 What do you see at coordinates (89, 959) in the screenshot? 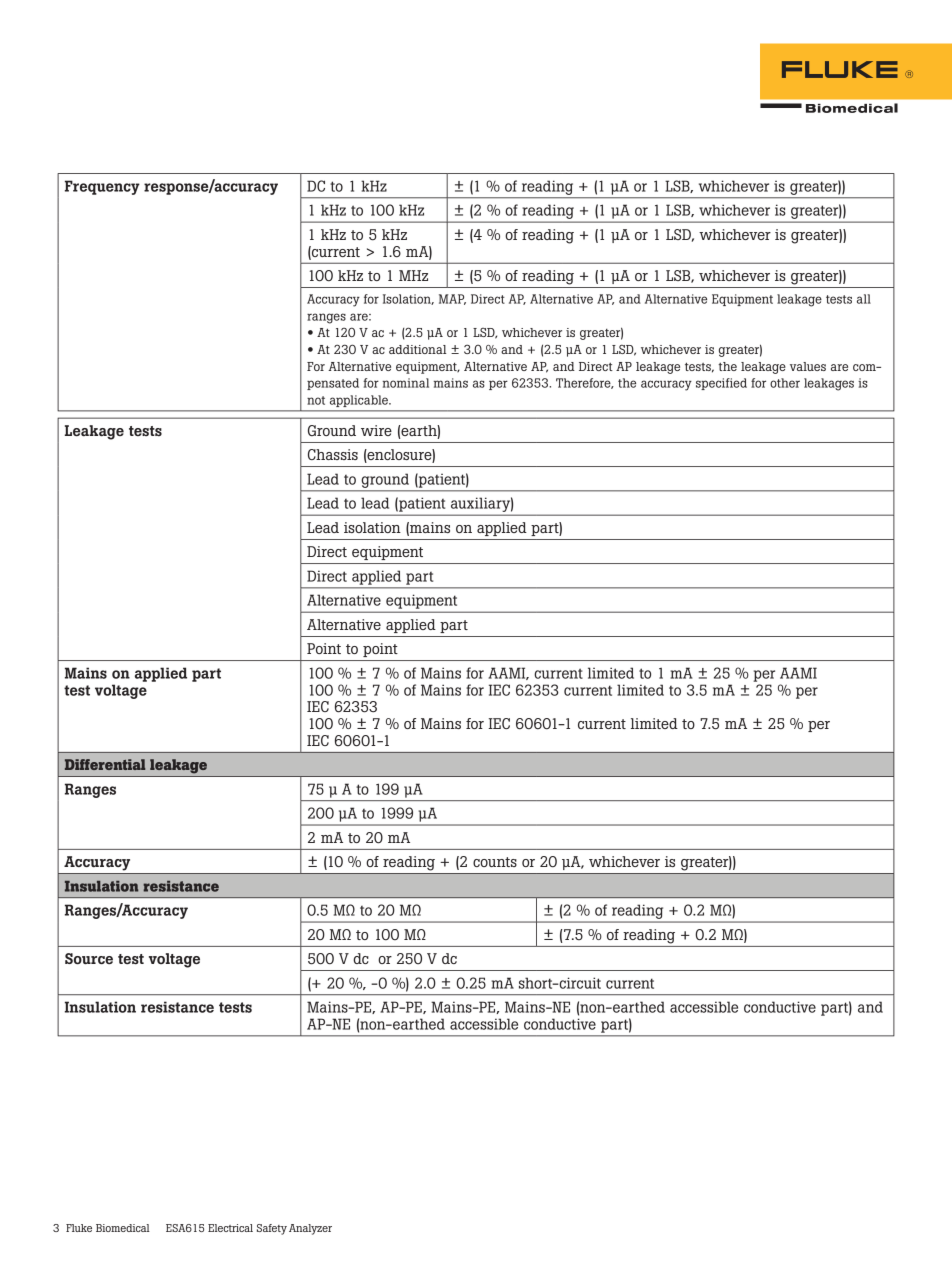
I see `Source` at bounding box center [89, 959].
